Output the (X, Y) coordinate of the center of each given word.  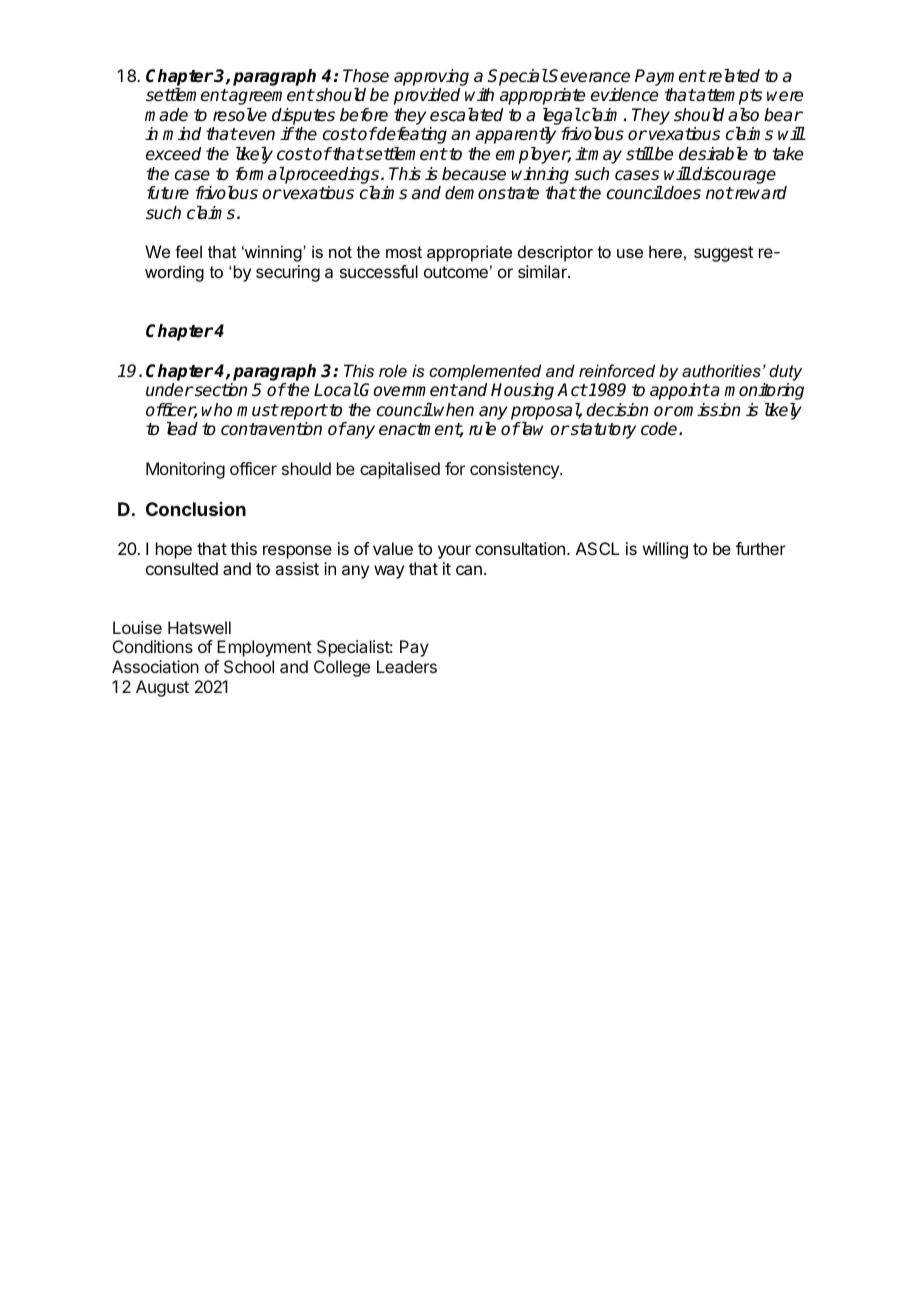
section (219, 390)
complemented (485, 372)
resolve (240, 115)
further (761, 548)
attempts (728, 97)
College (342, 668)
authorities (721, 370)
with (479, 94)
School (249, 666)
